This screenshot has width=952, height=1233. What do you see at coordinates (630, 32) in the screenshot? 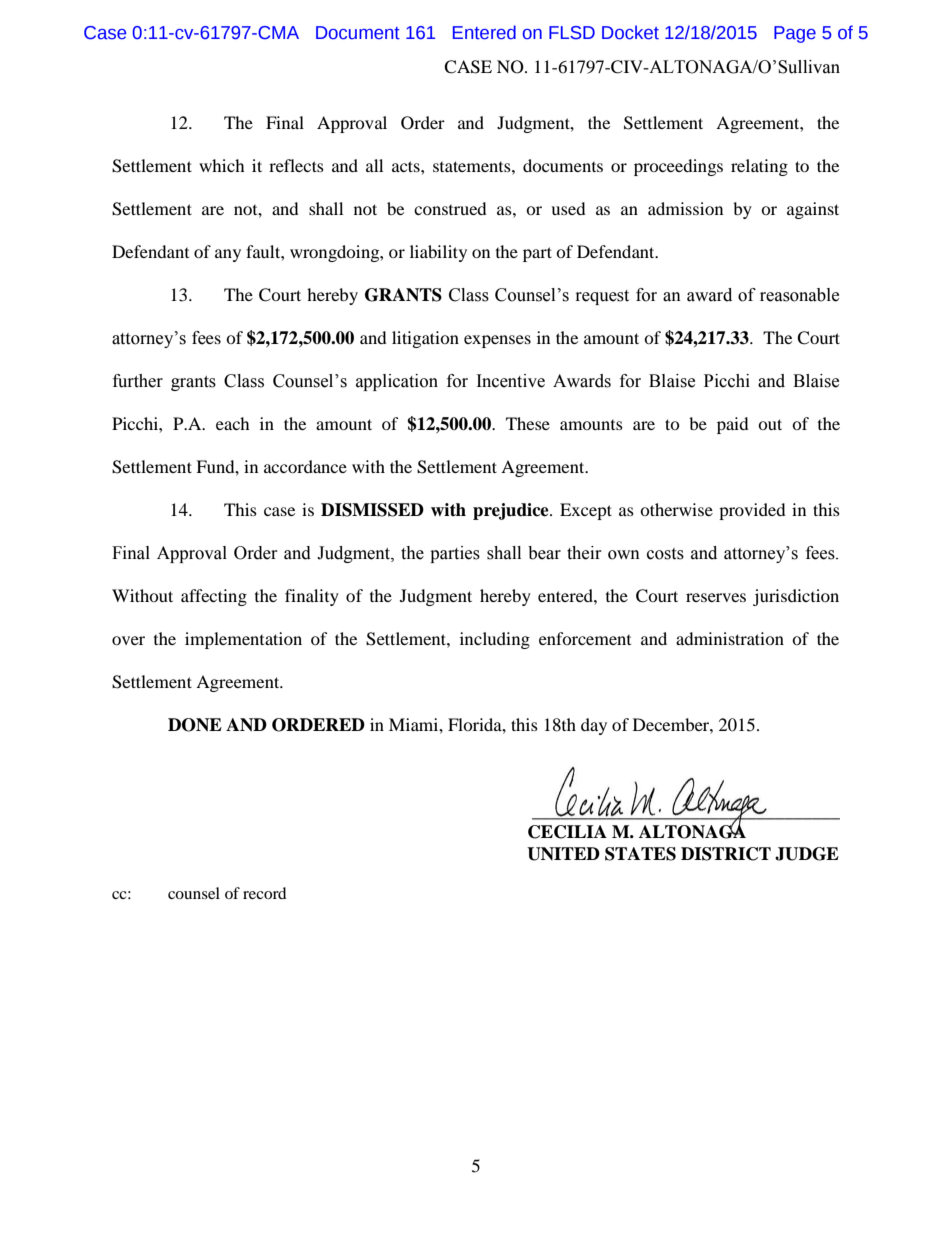
I see `Docket` at bounding box center [630, 32].
